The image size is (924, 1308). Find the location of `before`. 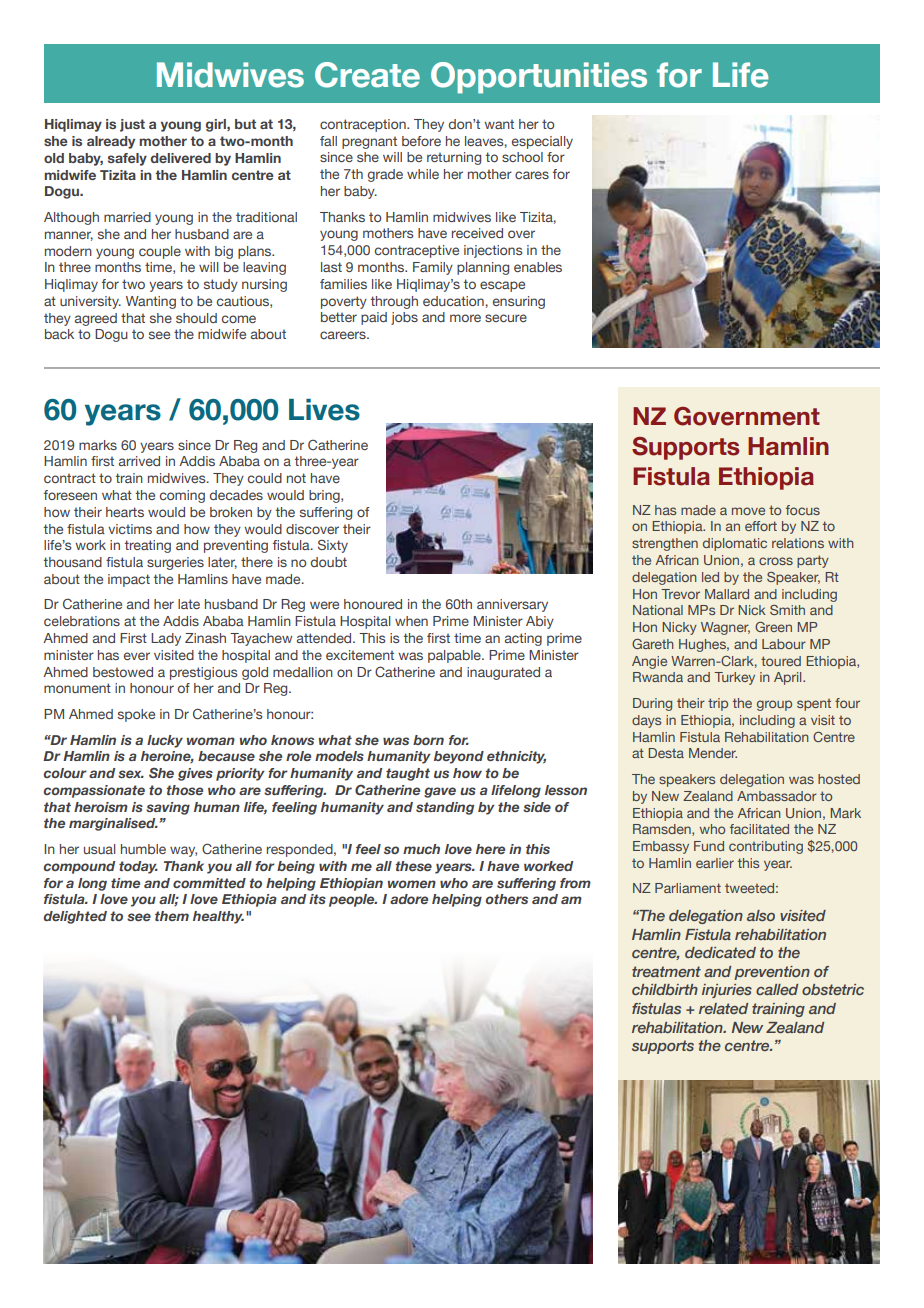

before is located at coordinates (421, 141).
